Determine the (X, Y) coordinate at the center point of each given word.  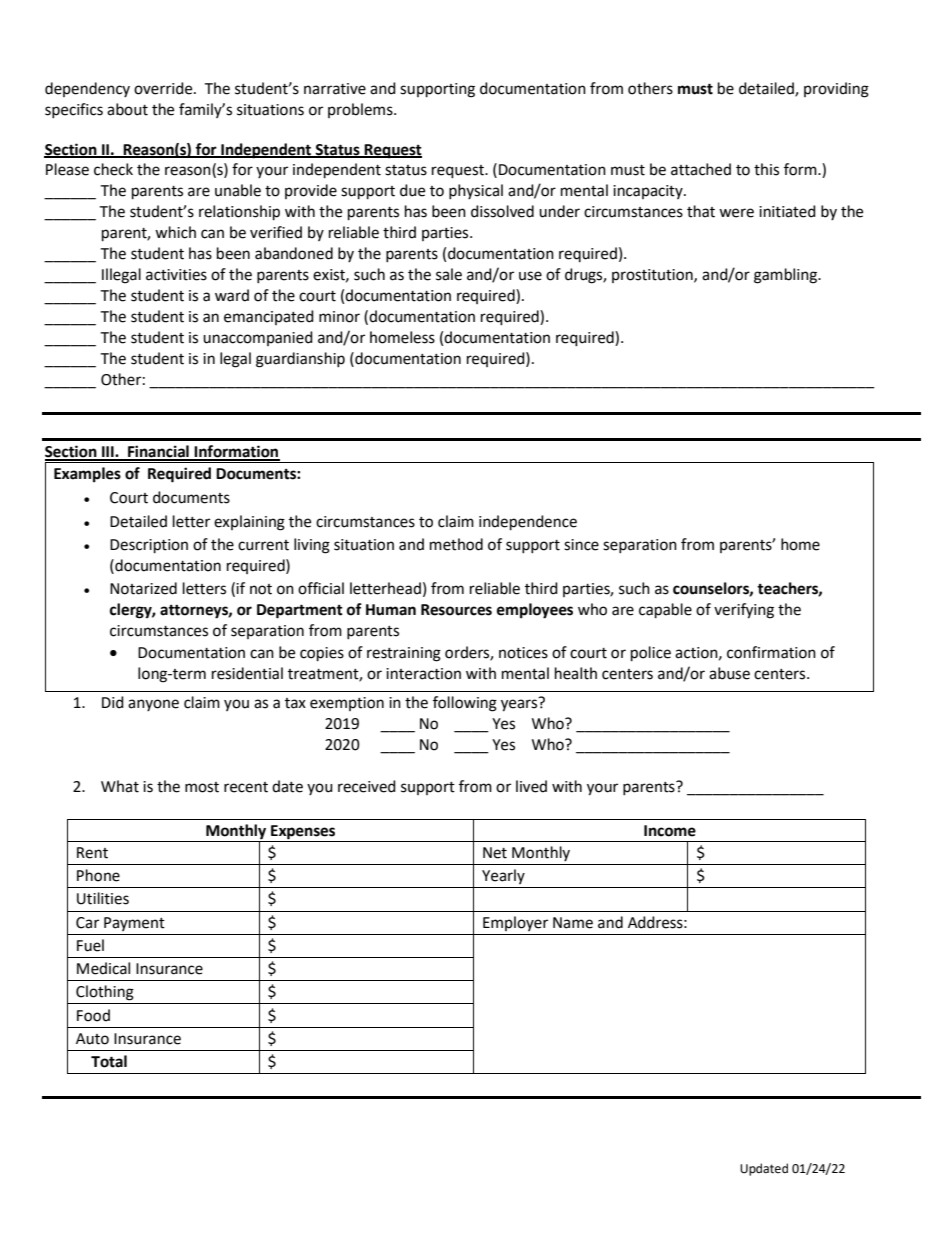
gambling (787, 276)
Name (573, 923)
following (465, 704)
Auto (92, 1039)
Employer (515, 923)
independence (528, 523)
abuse (729, 673)
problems (361, 110)
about (127, 109)
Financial (158, 452)
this (766, 169)
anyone (153, 705)
